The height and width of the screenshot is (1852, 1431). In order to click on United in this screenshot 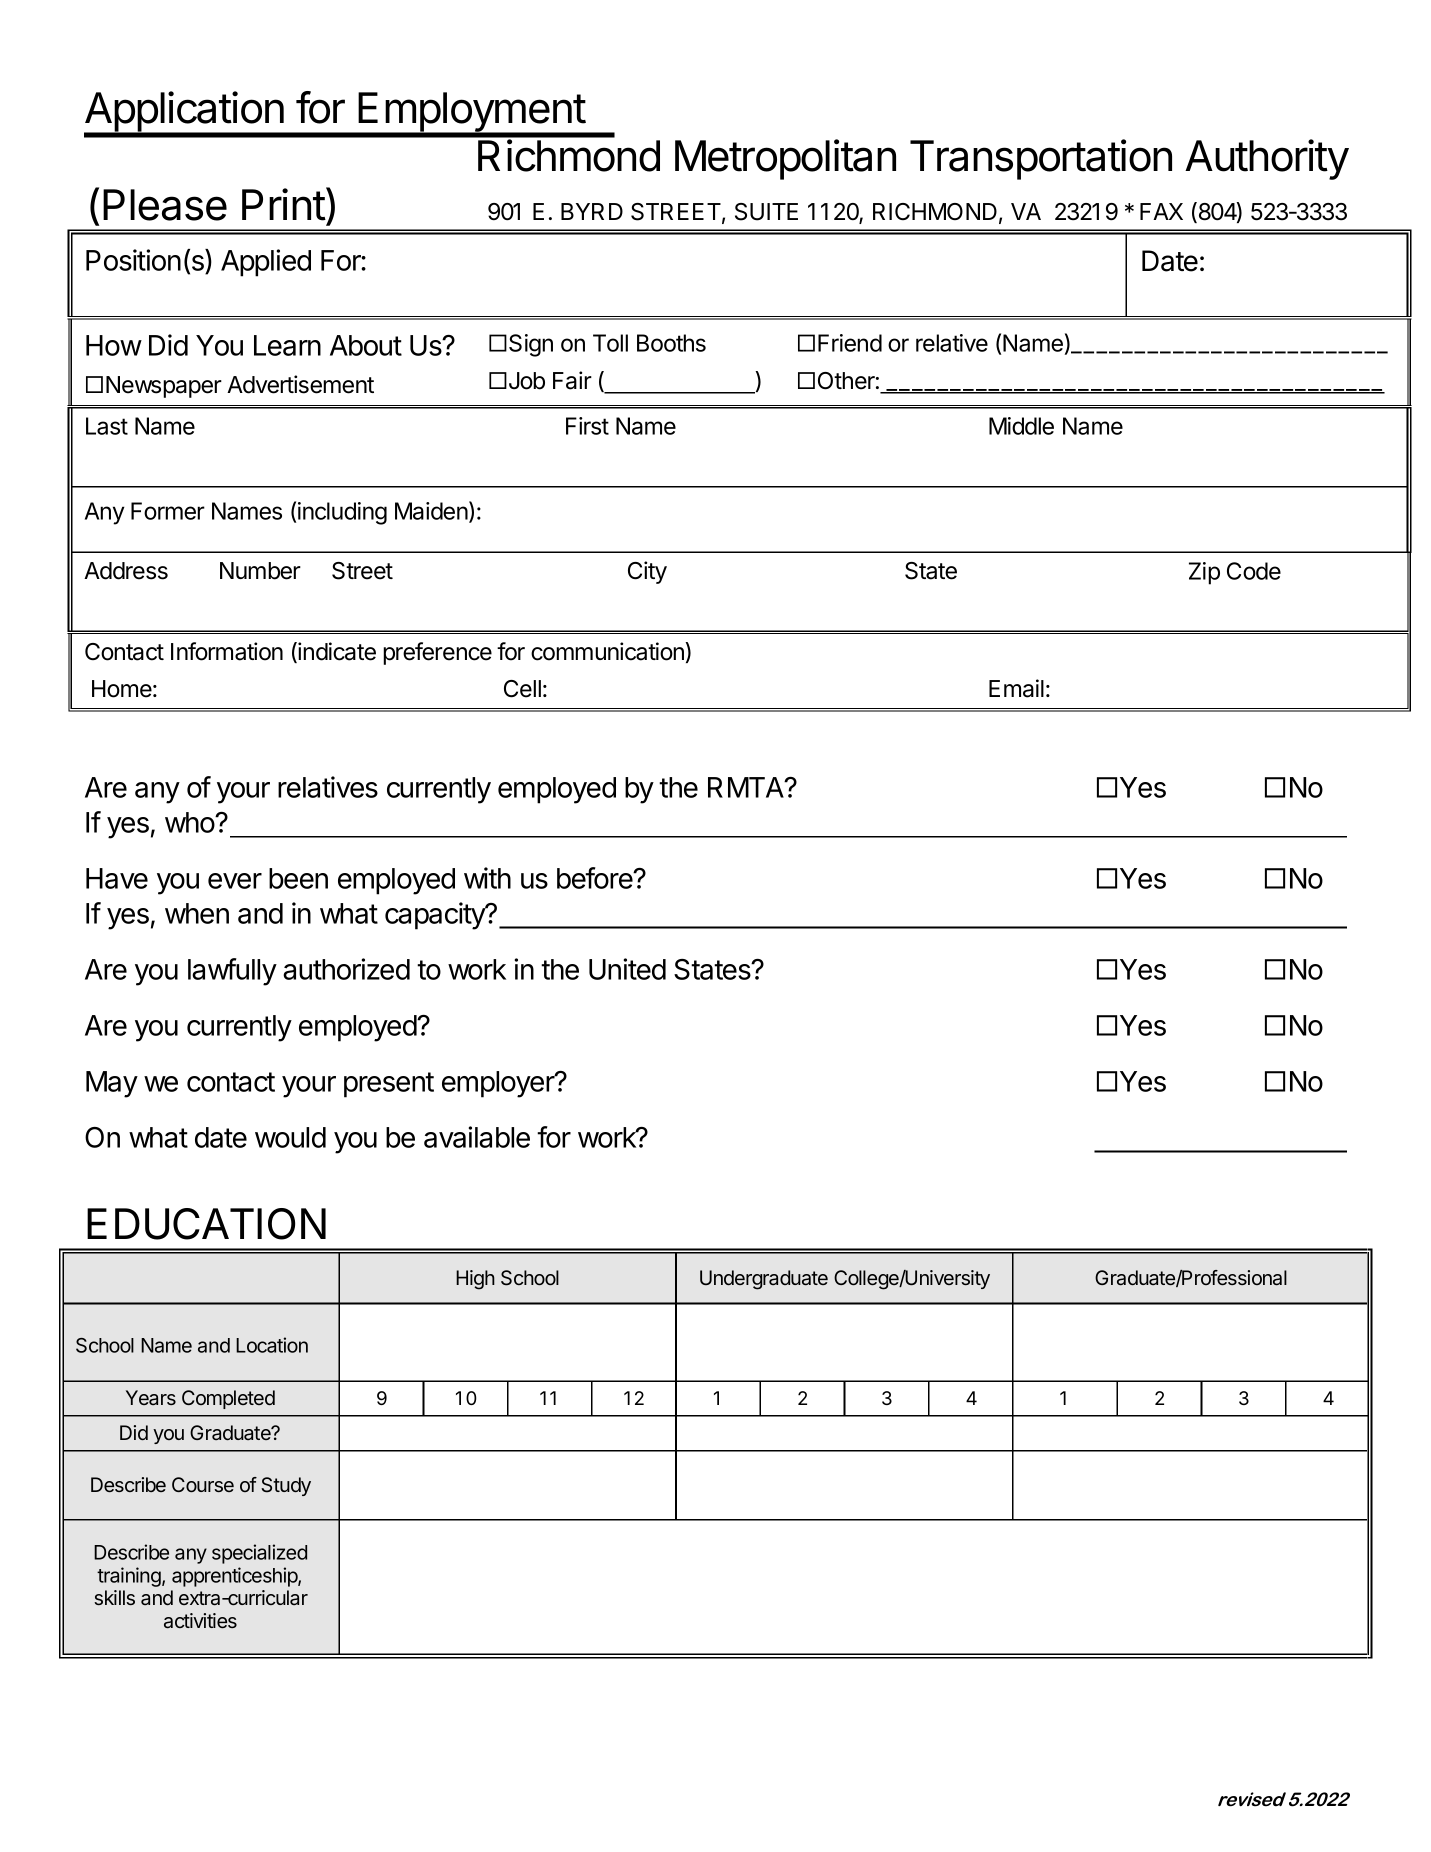, I will do `click(627, 969)`.
